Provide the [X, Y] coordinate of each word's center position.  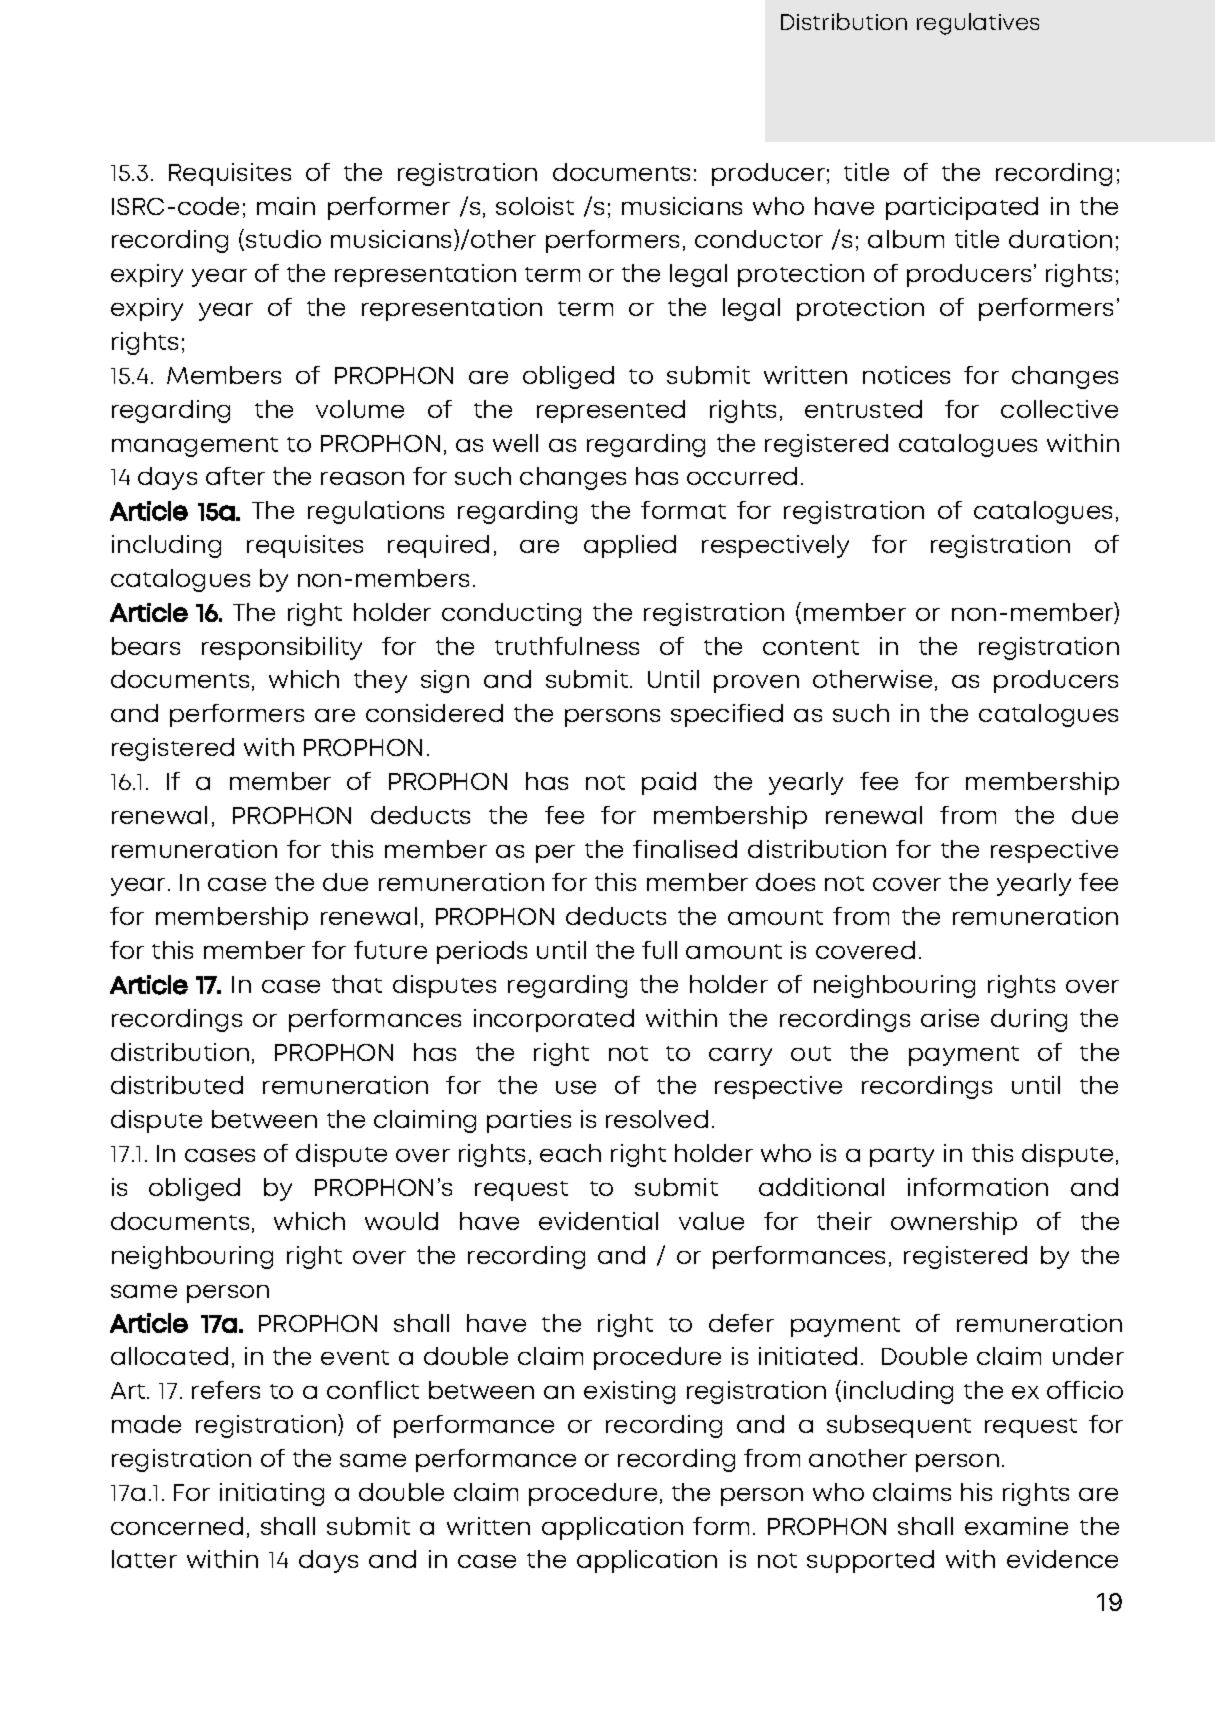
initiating [272, 1494]
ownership [954, 1223]
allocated [169, 1356]
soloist [535, 206]
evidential [598, 1221]
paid [669, 783]
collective [1059, 409]
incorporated [554, 1020]
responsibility [282, 648]
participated [962, 208]
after [235, 476]
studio [283, 239]
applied [630, 546]
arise [950, 1018]
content [811, 647]
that [357, 984]
